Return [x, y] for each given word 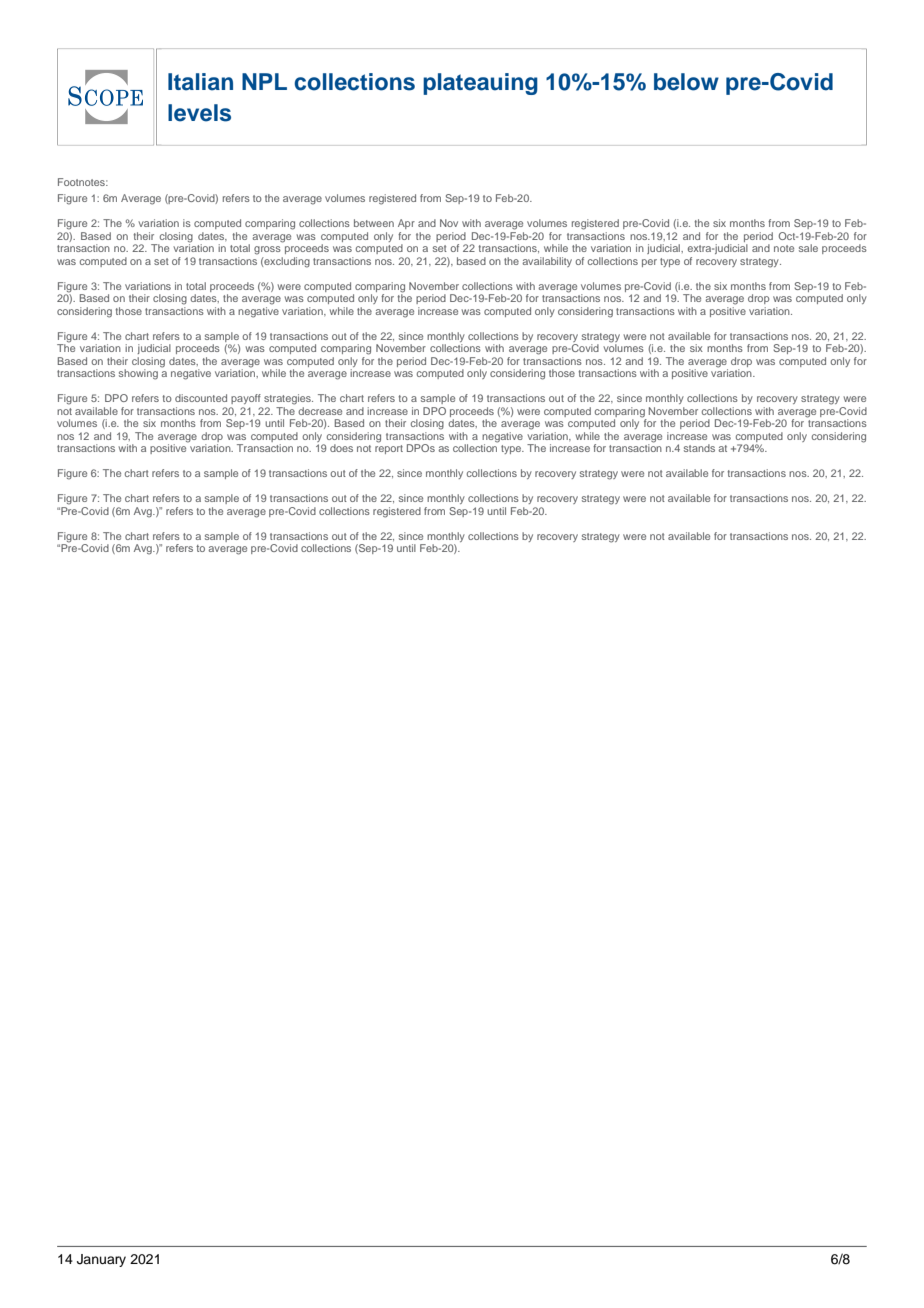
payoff [246, 399]
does [341, 448]
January [101, 1260]
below [686, 82]
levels [199, 113]
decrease [320, 411]
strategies [288, 399]
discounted [201, 398]
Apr [406, 224]
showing [138, 374]
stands [699, 448]
